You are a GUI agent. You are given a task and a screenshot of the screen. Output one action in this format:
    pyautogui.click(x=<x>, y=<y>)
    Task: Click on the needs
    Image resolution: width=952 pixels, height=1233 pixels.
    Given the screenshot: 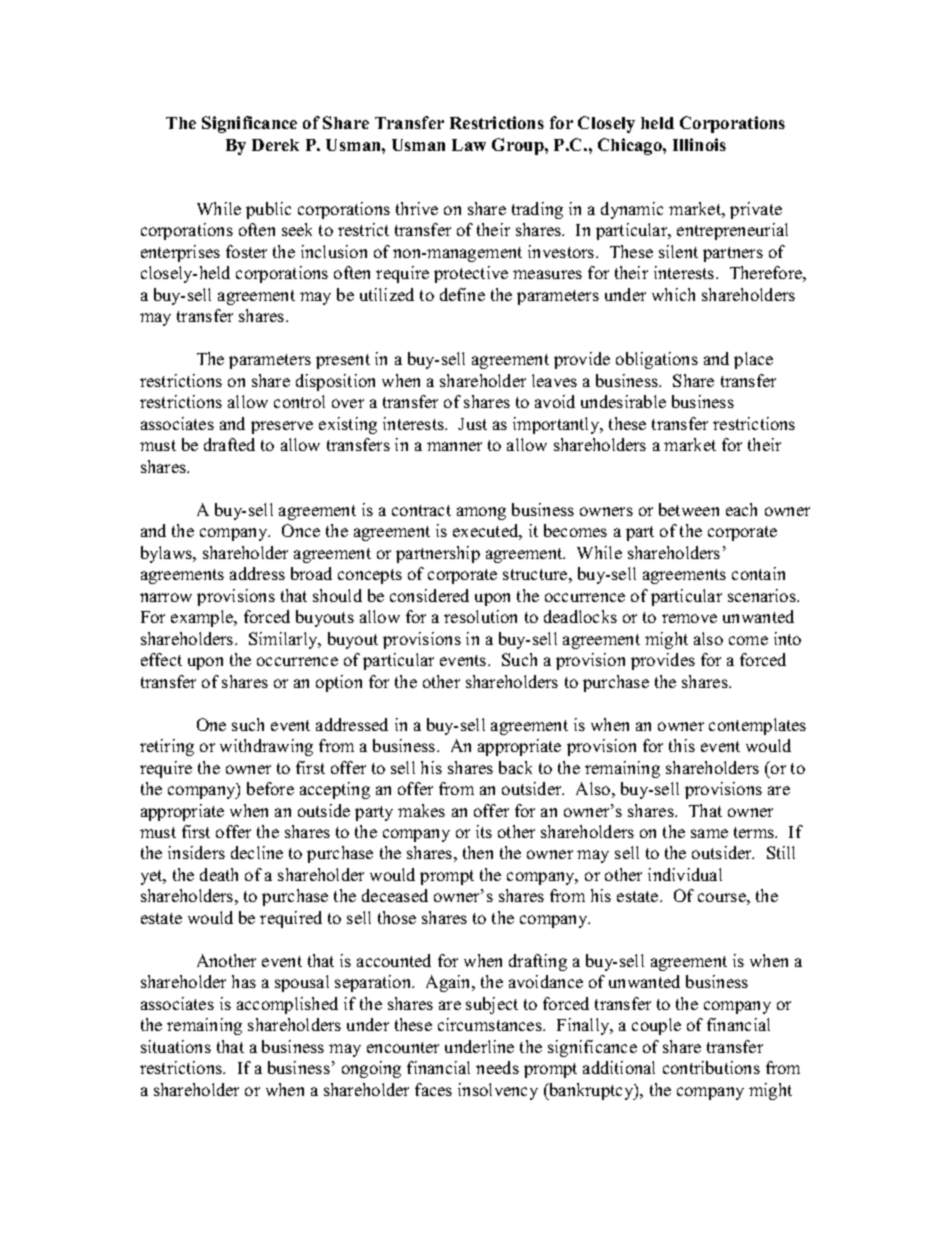 What is the action you would take?
    pyautogui.click(x=497, y=1067)
